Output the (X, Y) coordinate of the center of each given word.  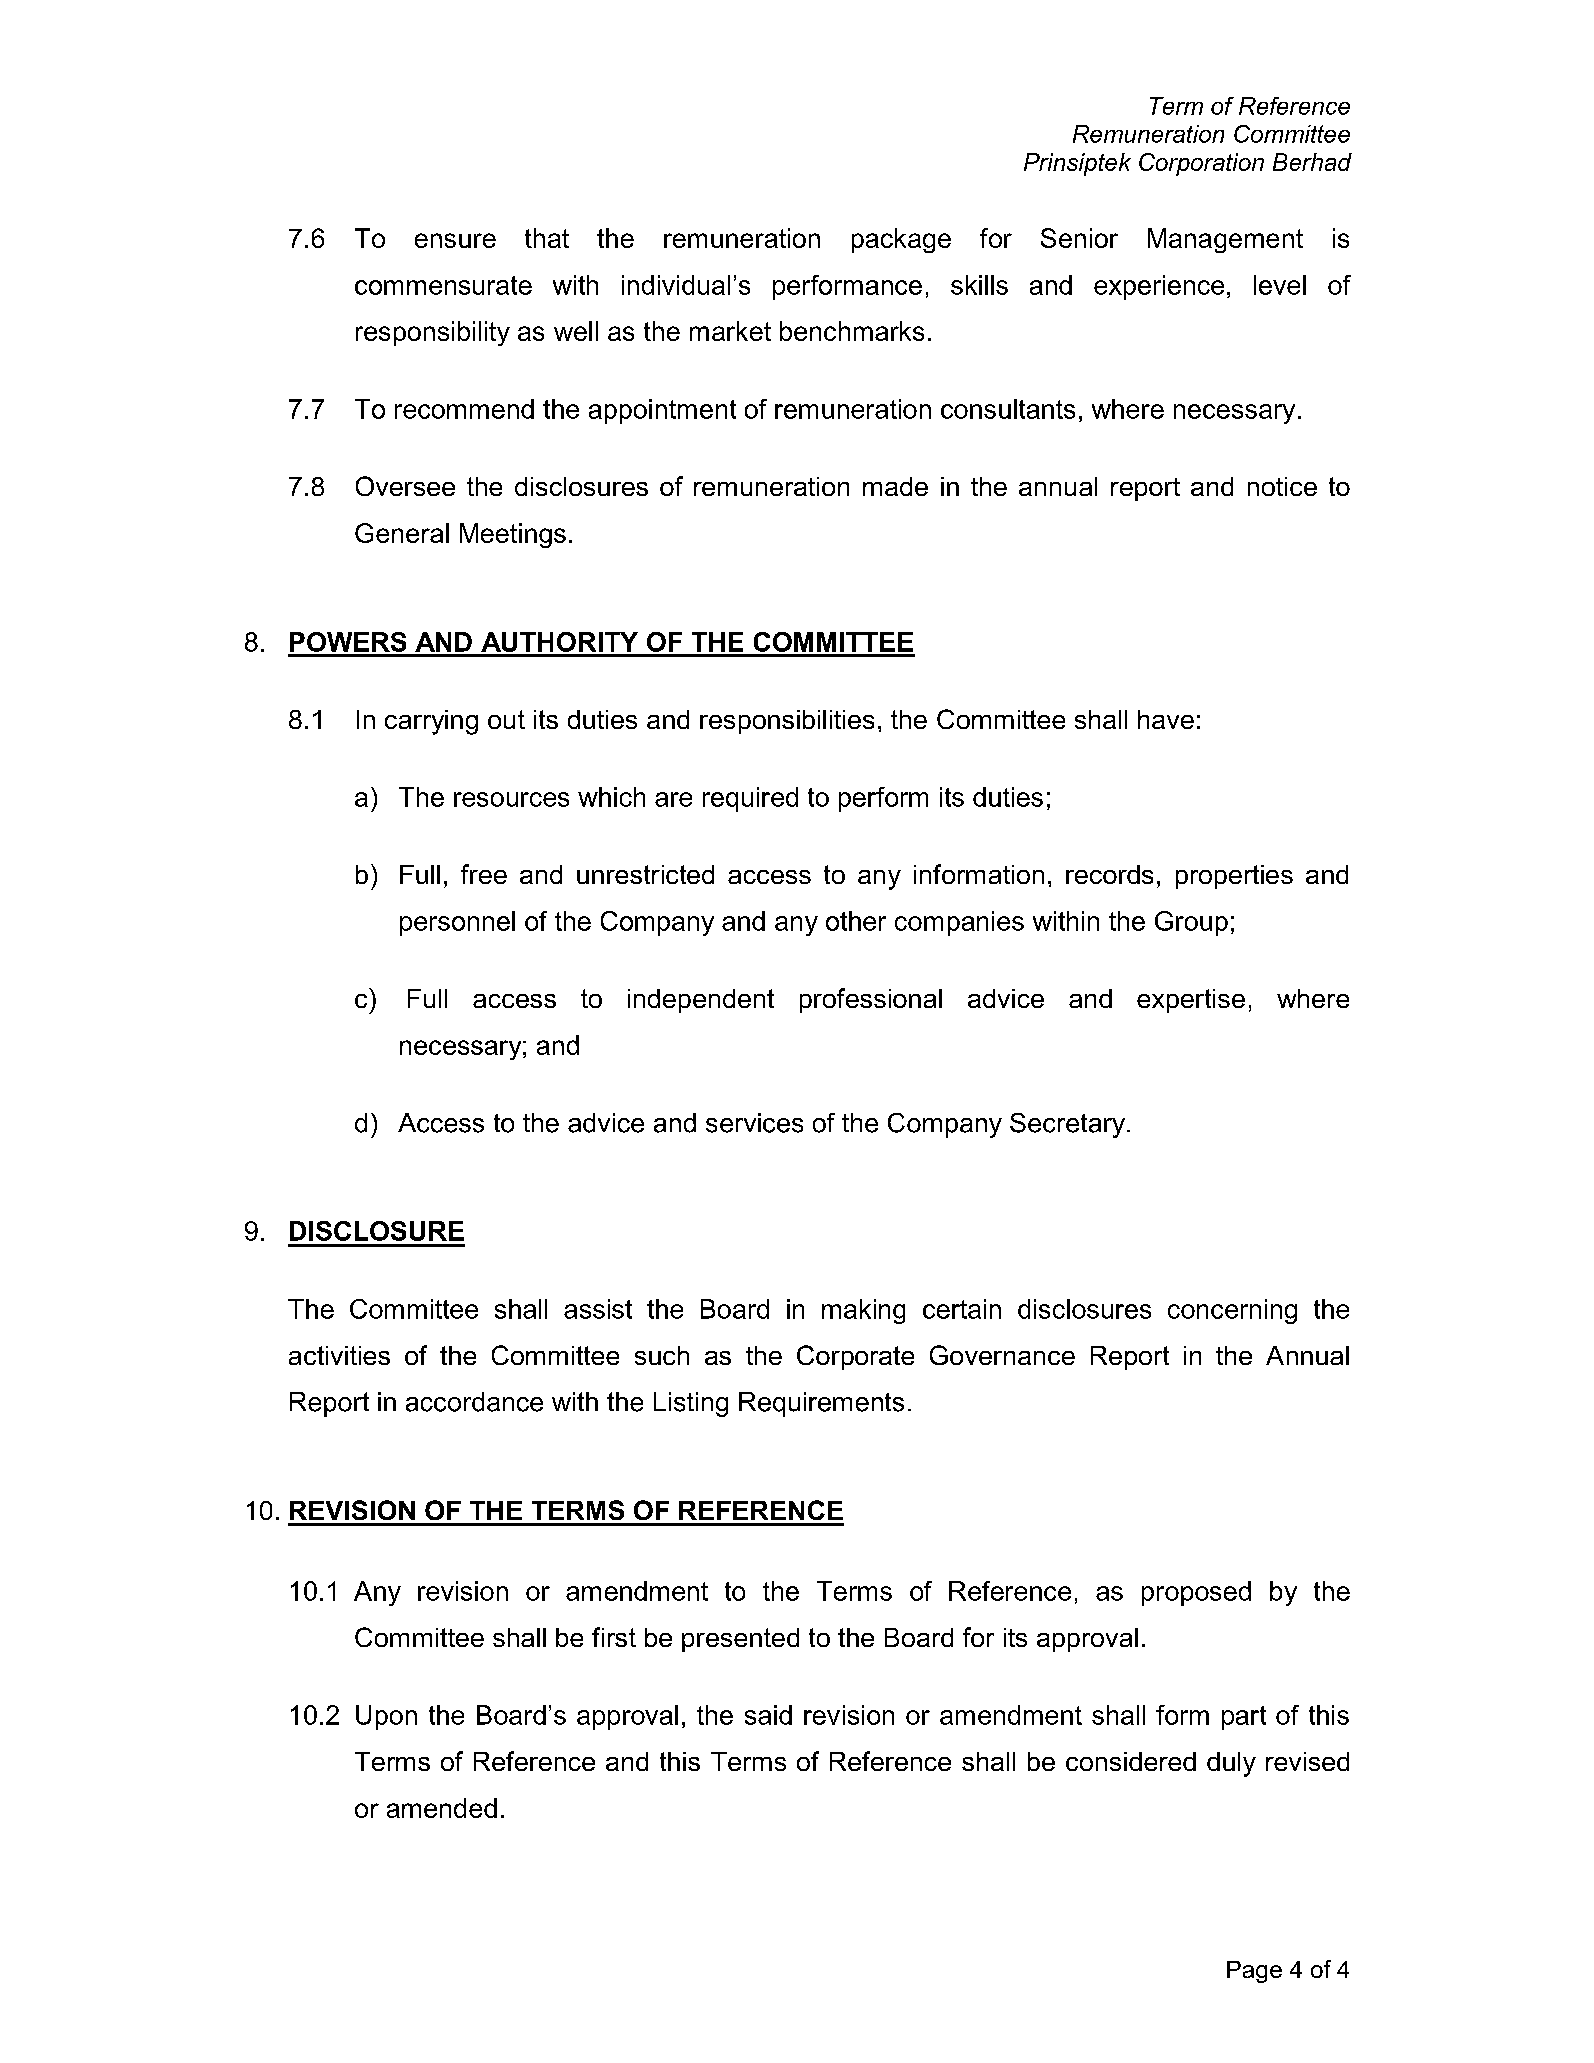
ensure (455, 240)
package (901, 240)
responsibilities (787, 722)
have (1166, 719)
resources (511, 799)
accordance (474, 1402)
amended (442, 1808)
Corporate (855, 1357)
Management (1225, 240)
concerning (1232, 1311)
